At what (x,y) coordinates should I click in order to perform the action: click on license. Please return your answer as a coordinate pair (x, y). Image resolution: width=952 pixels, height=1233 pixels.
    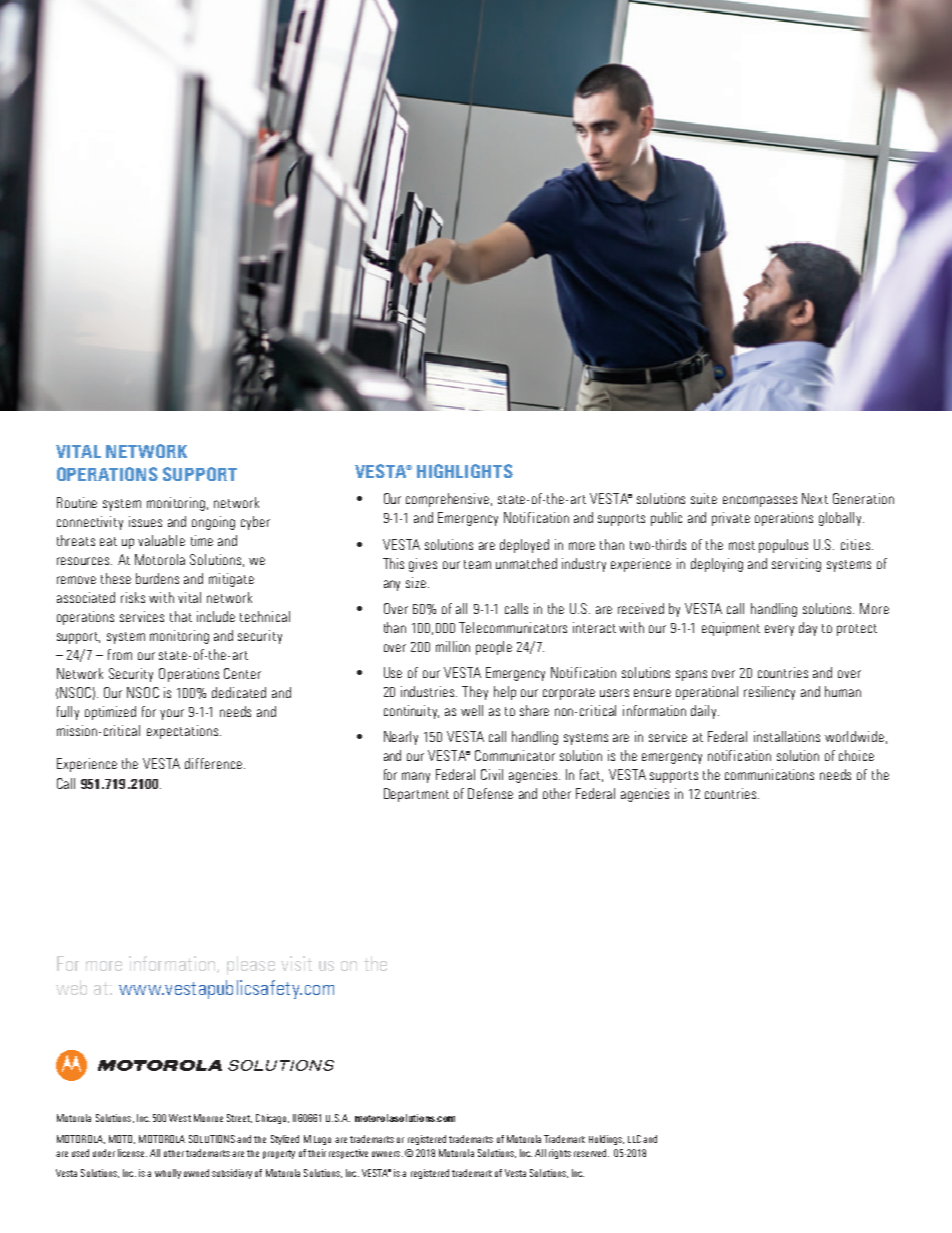
    Looking at the image, I should click on (132, 1153).
